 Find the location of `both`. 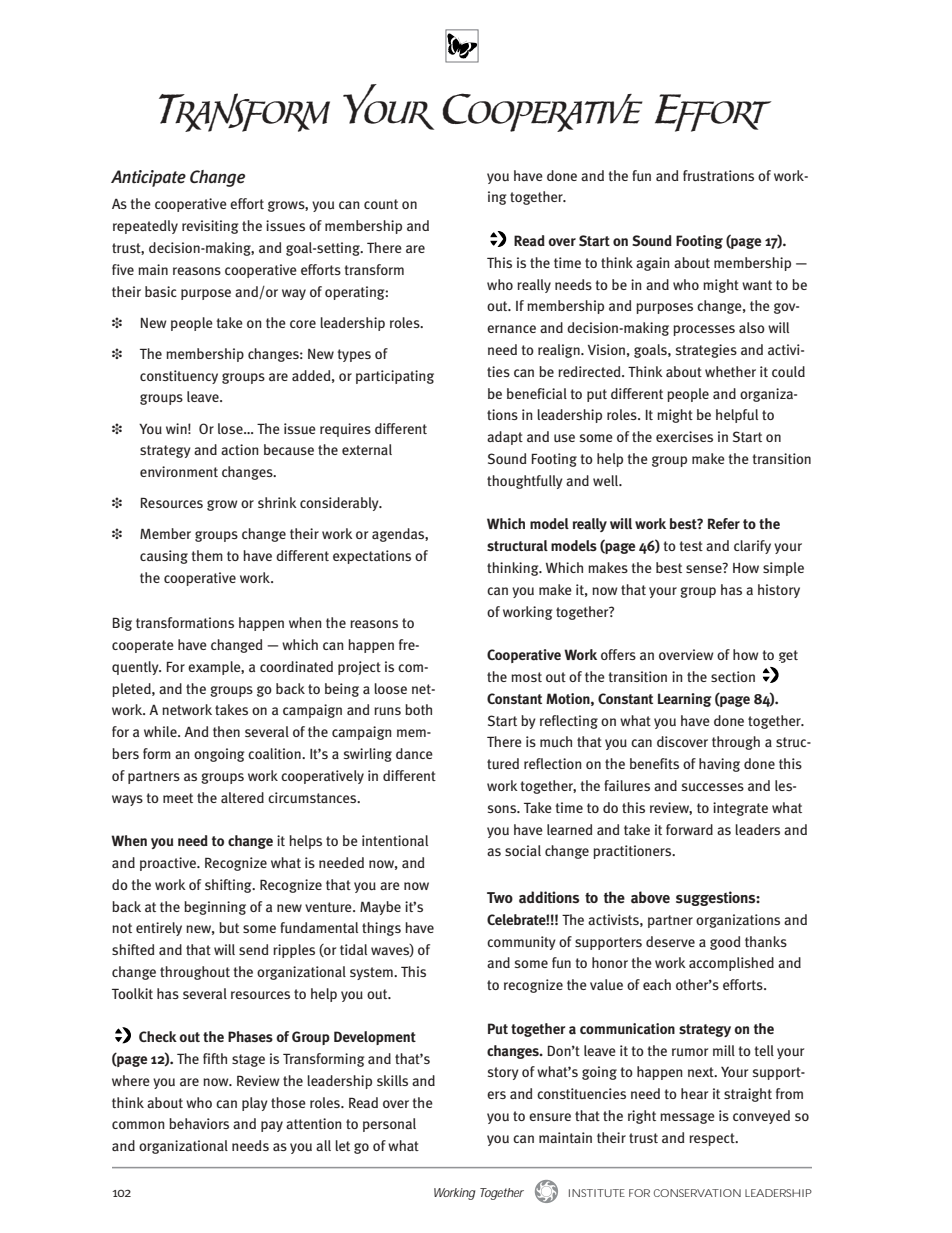

both is located at coordinates (418, 709).
